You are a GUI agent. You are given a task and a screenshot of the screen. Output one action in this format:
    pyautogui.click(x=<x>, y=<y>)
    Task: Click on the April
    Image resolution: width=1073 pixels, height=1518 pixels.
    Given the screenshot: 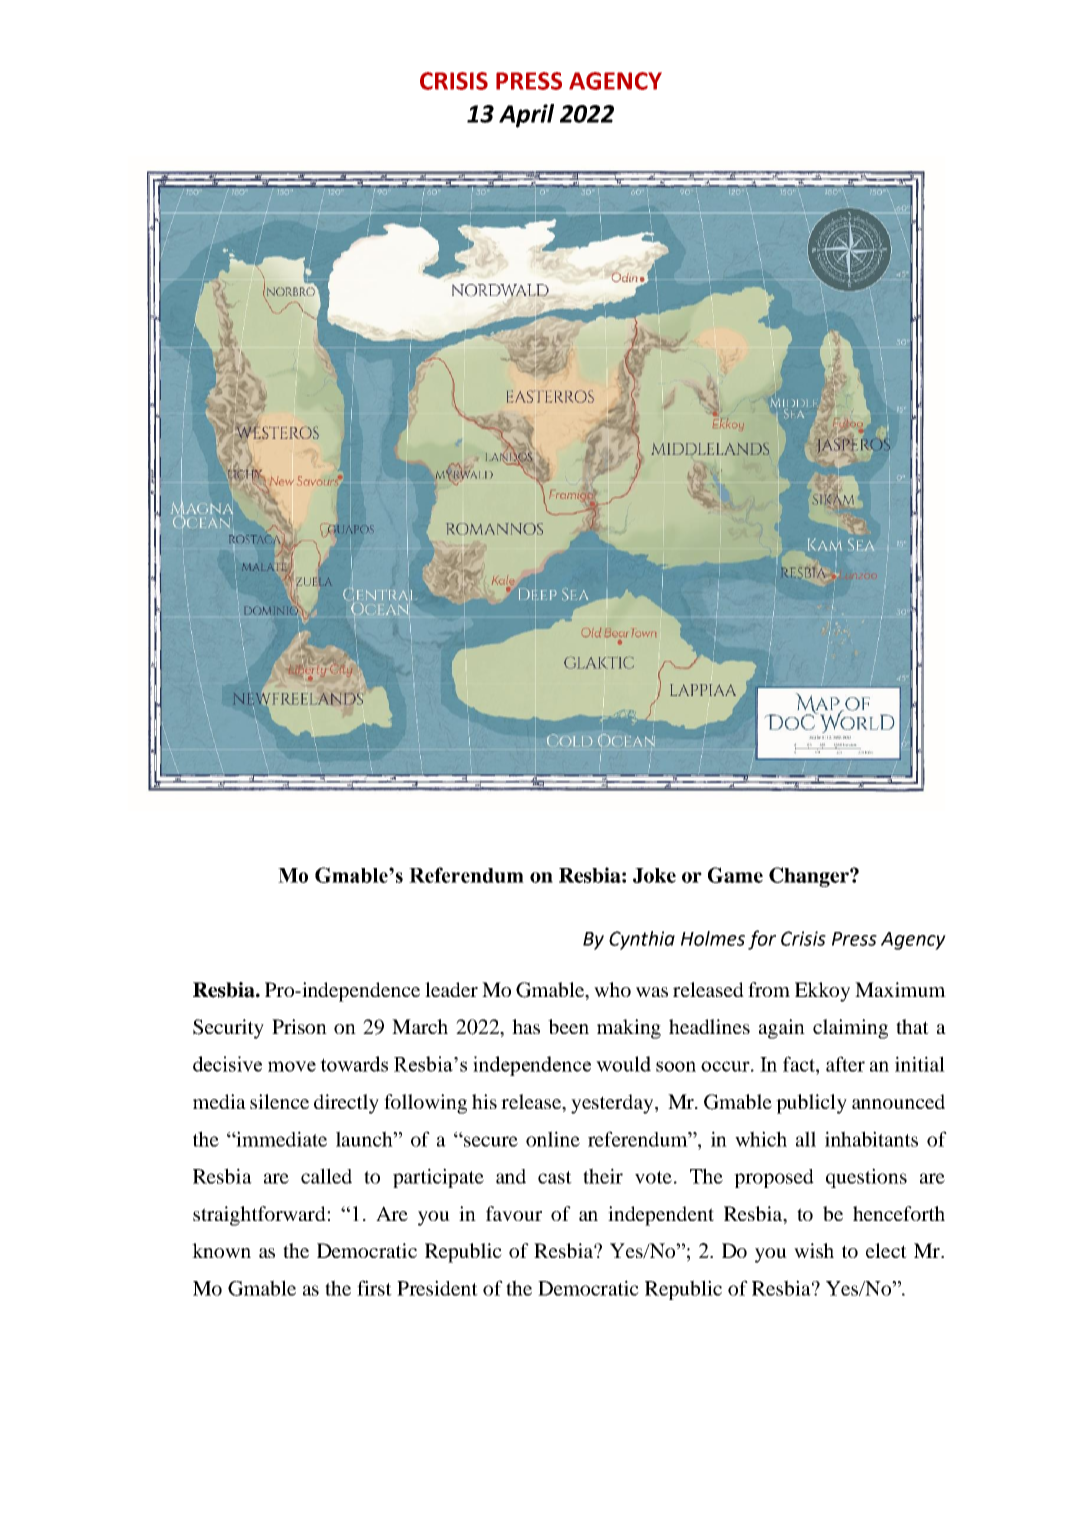 What is the action you would take?
    pyautogui.click(x=526, y=116)
